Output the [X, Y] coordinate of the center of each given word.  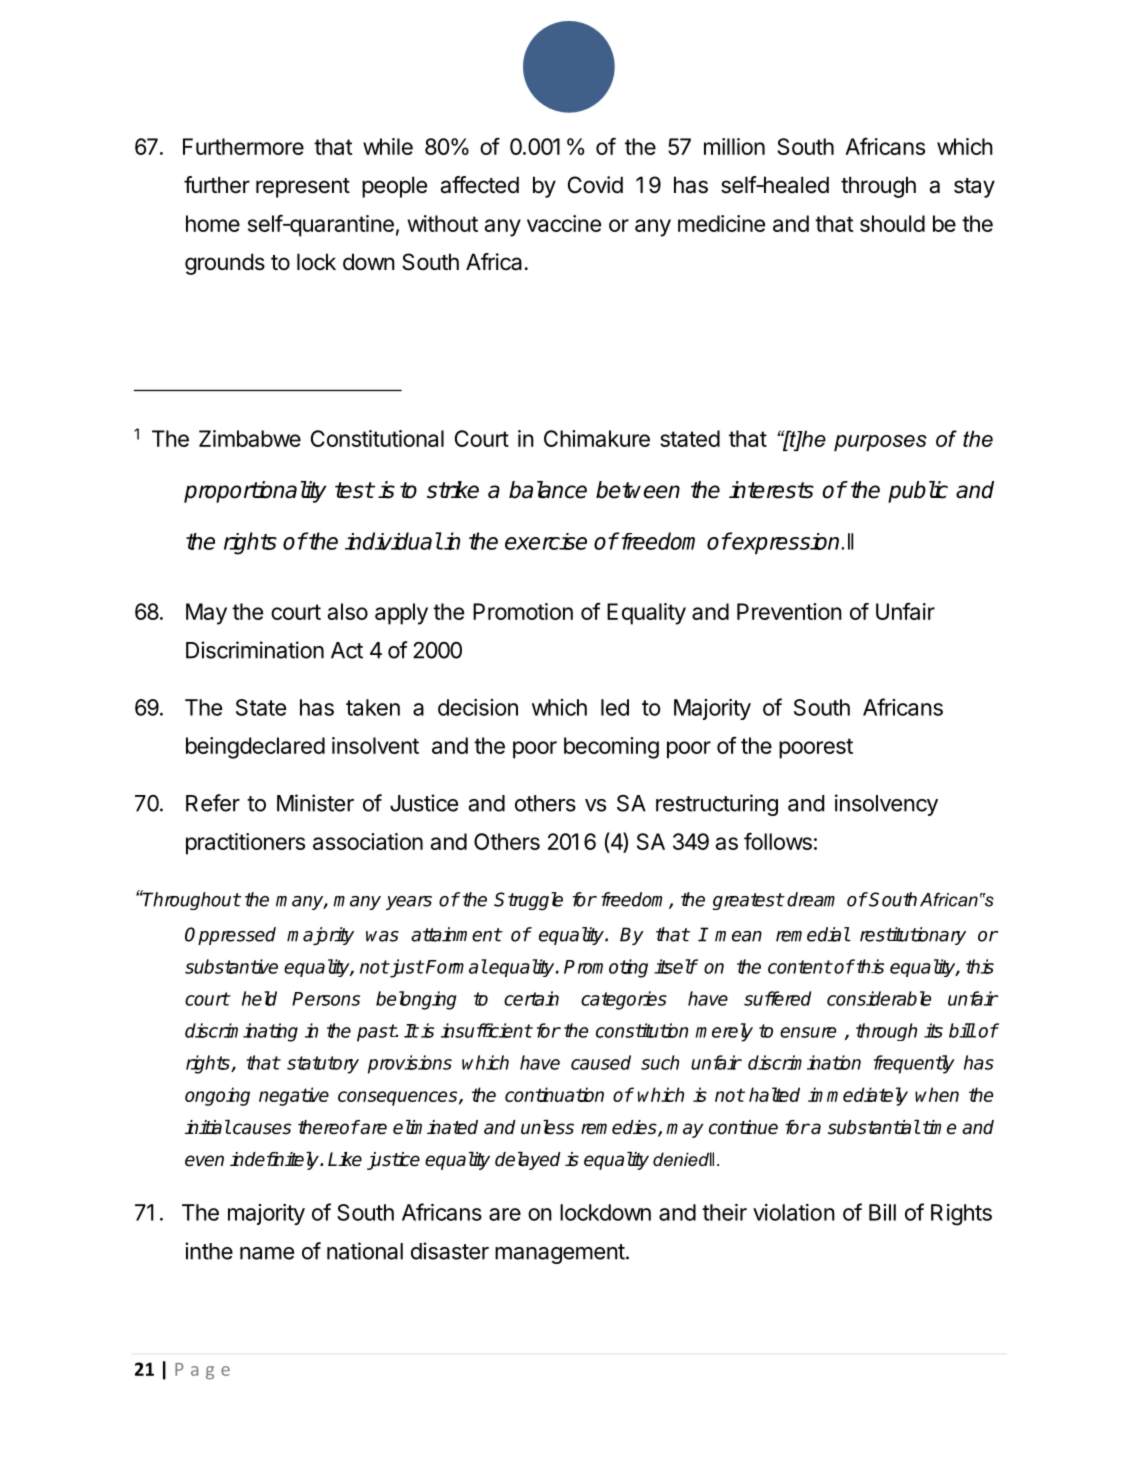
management [560, 1254]
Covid [595, 185]
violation [794, 1212]
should [892, 223]
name [267, 1253]
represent [303, 188]
